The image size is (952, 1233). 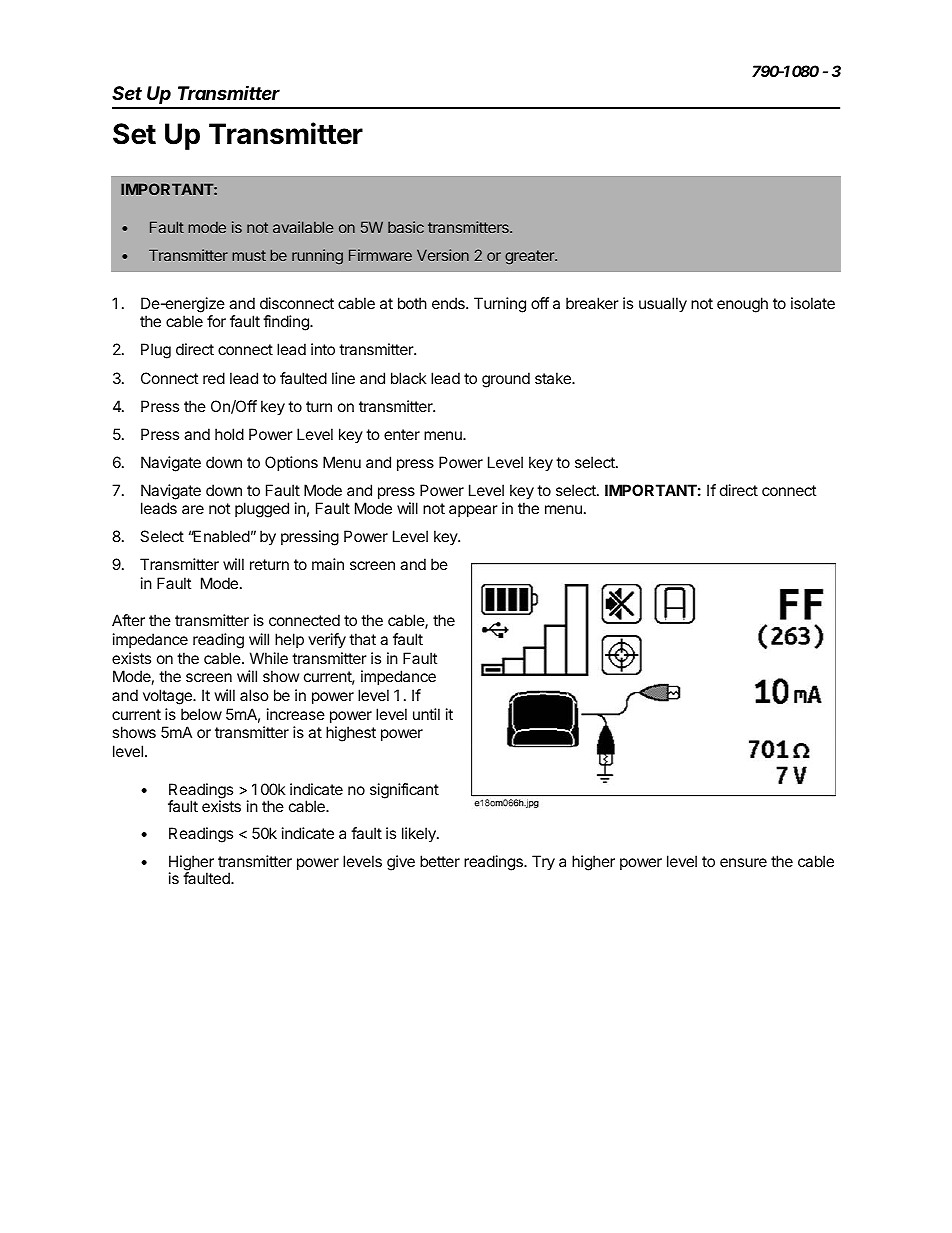 I want to click on better, so click(x=440, y=861).
